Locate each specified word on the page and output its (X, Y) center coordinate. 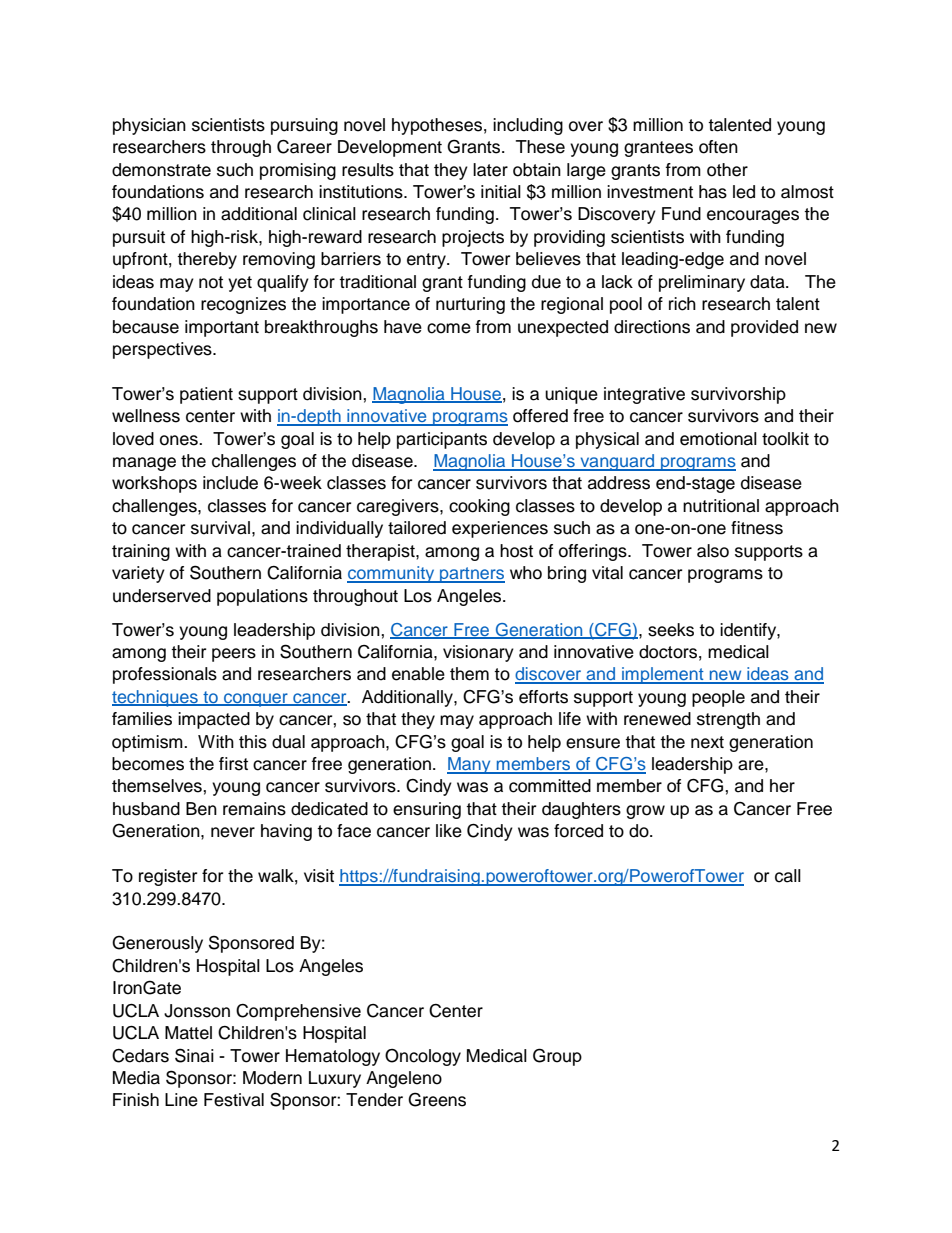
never (233, 832)
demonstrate (161, 170)
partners (471, 575)
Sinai (194, 1055)
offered (540, 416)
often (718, 147)
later (490, 170)
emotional (718, 439)
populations (262, 597)
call (788, 876)
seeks (671, 630)
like (449, 831)
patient (206, 395)
